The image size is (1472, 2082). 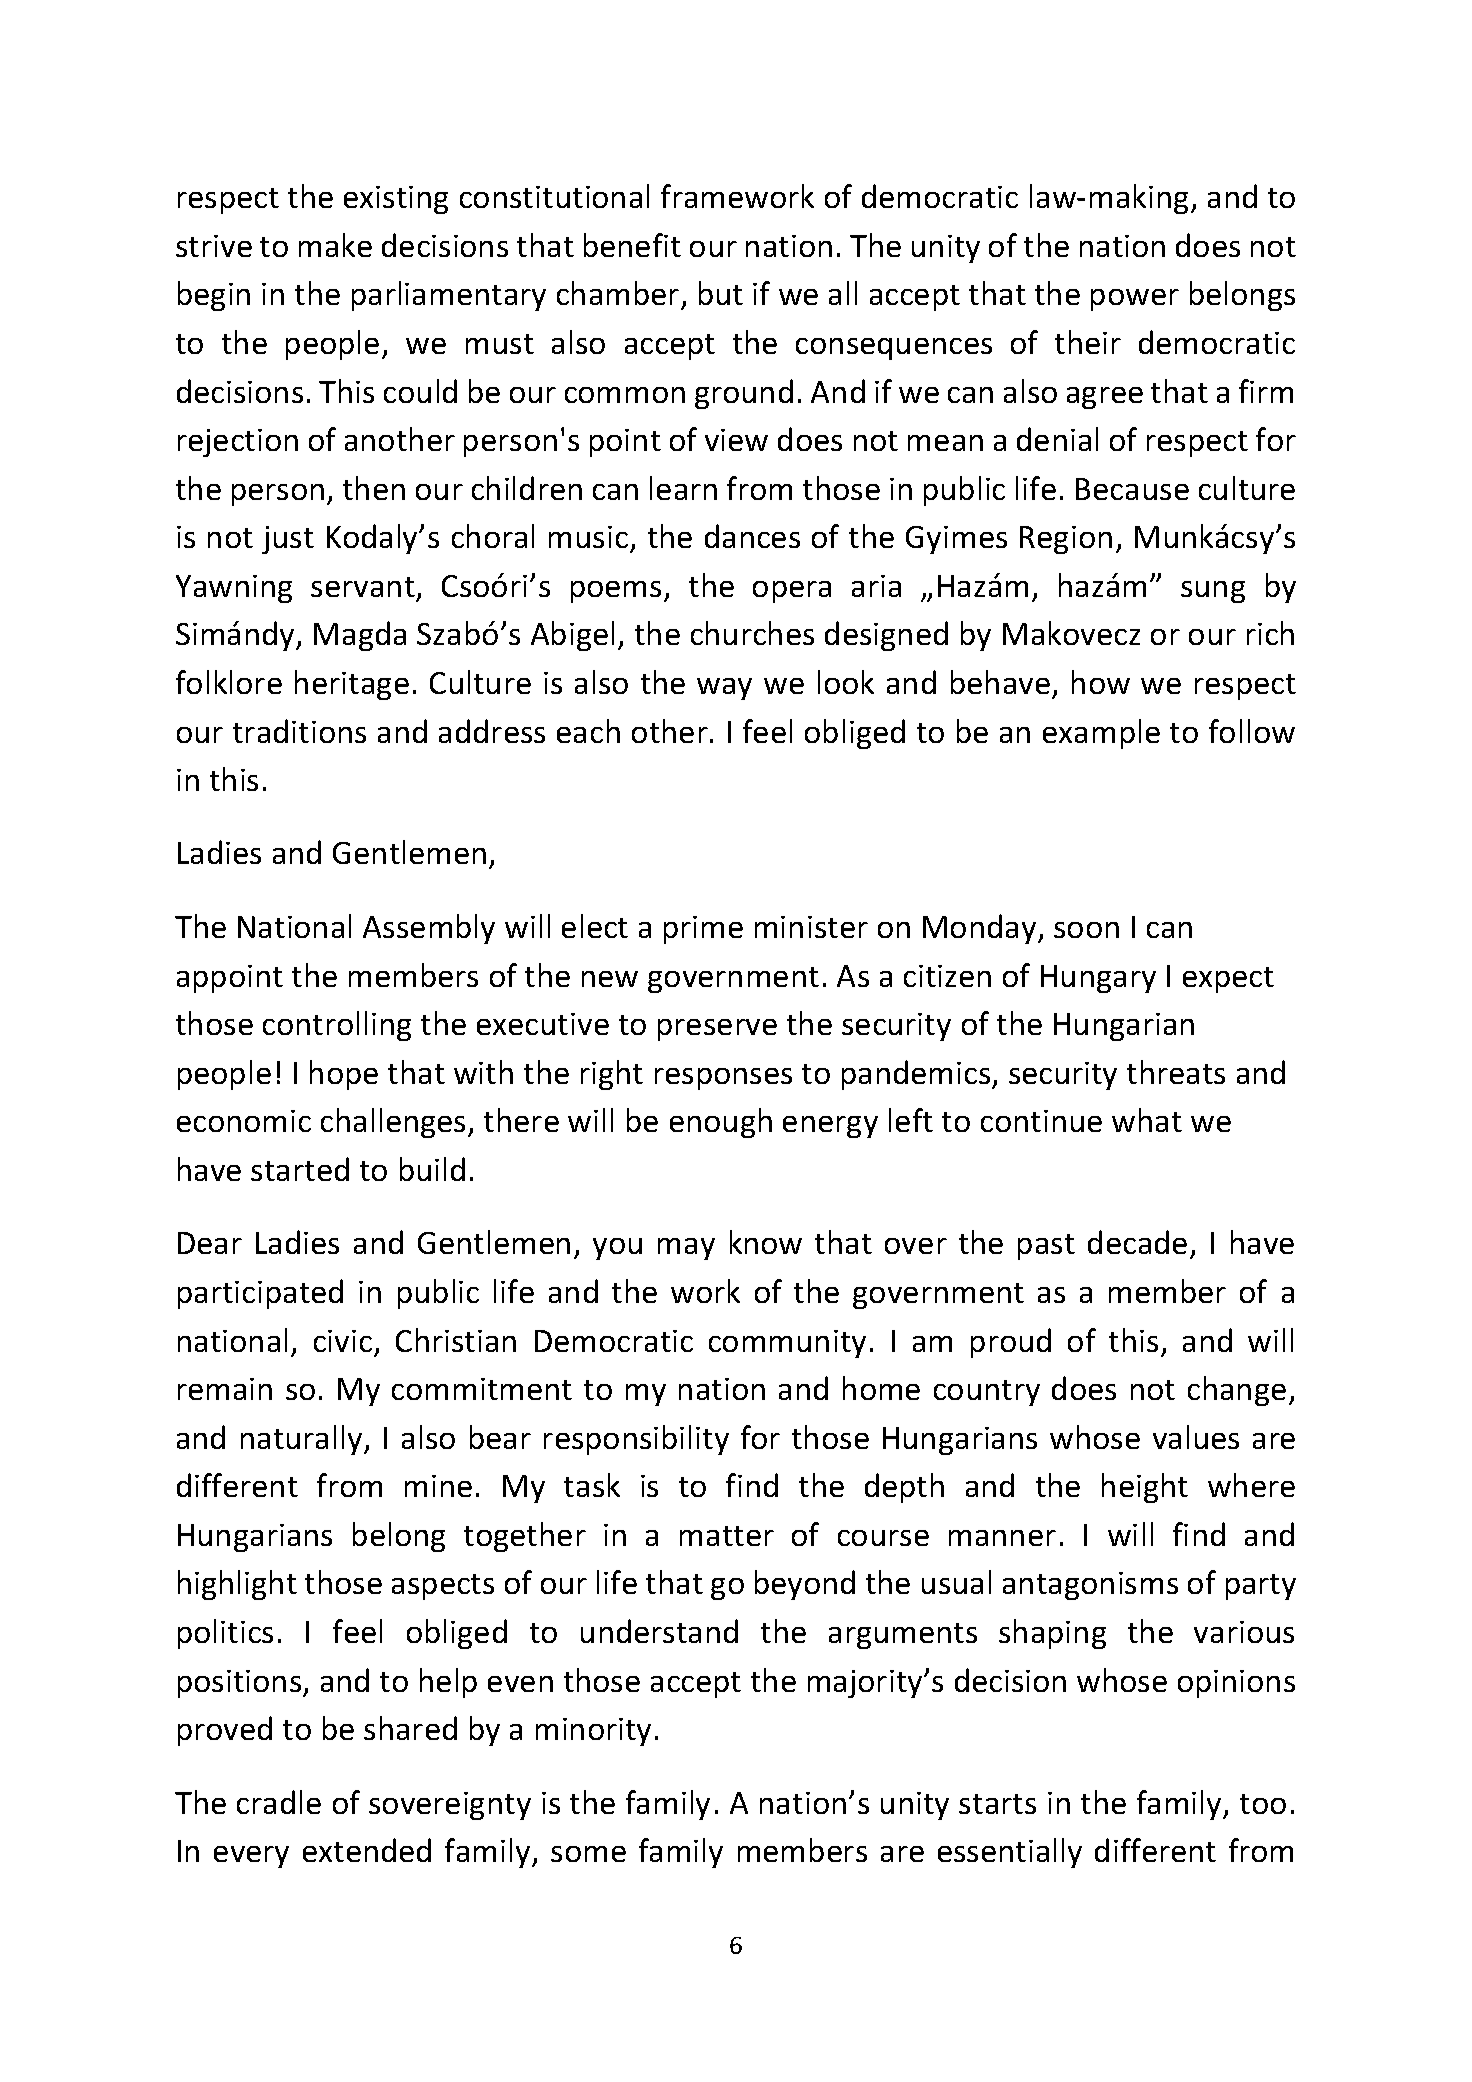 I want to click on threats, so click(x=1176, y=1072).
